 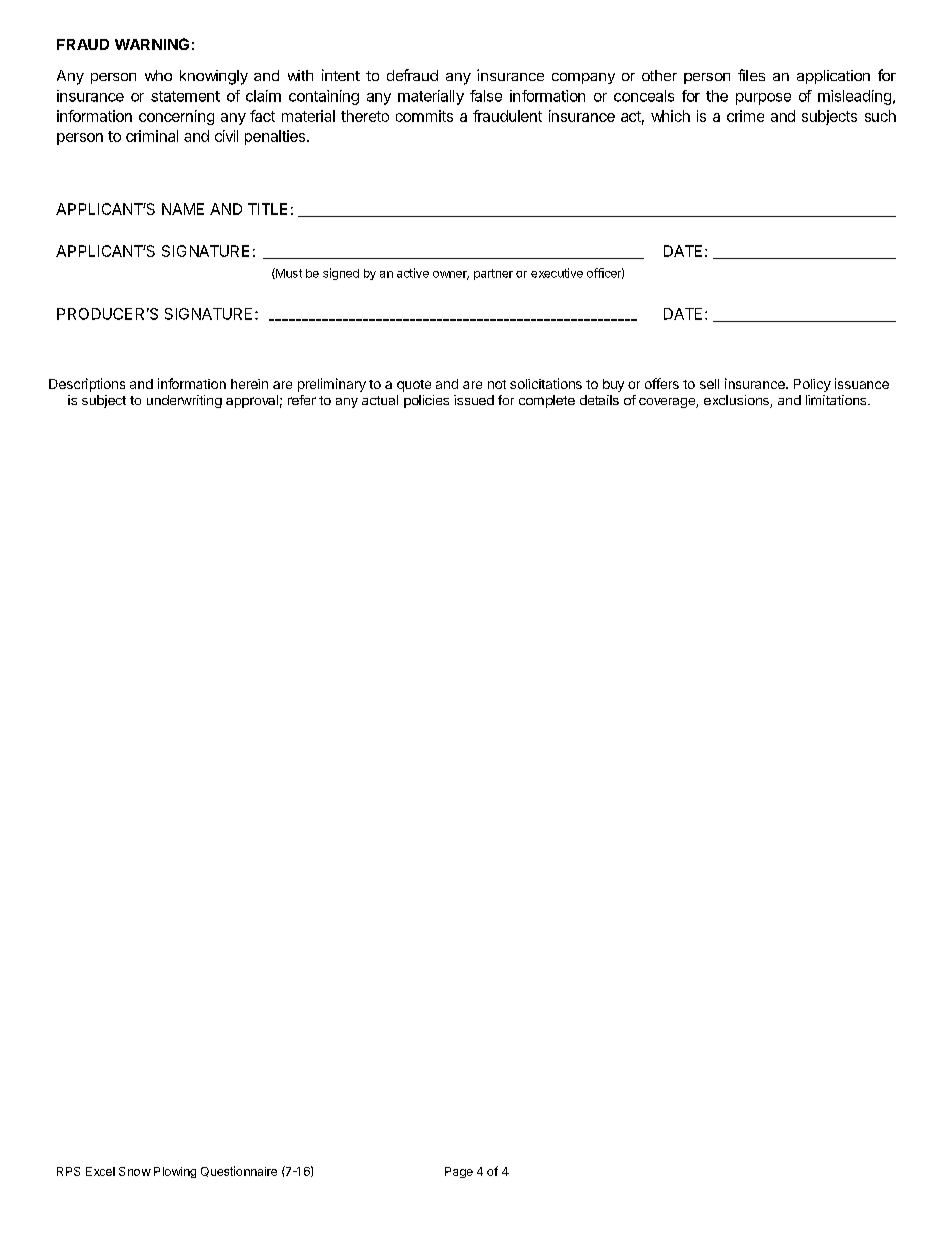 I want to click on Plowing, so click(x=175, y=1172).
